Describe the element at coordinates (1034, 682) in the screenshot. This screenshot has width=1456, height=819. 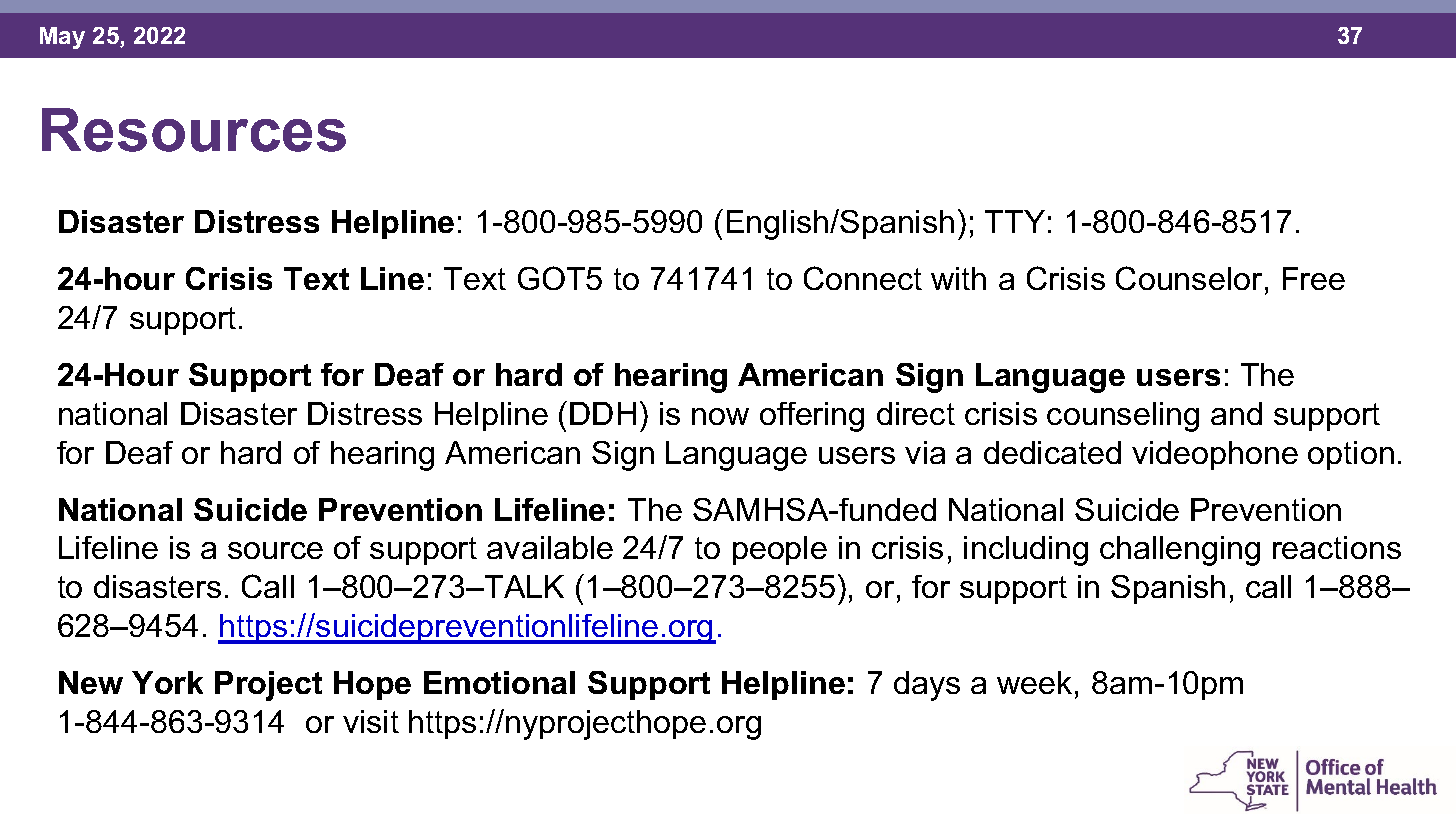
I see `week` at that location.
